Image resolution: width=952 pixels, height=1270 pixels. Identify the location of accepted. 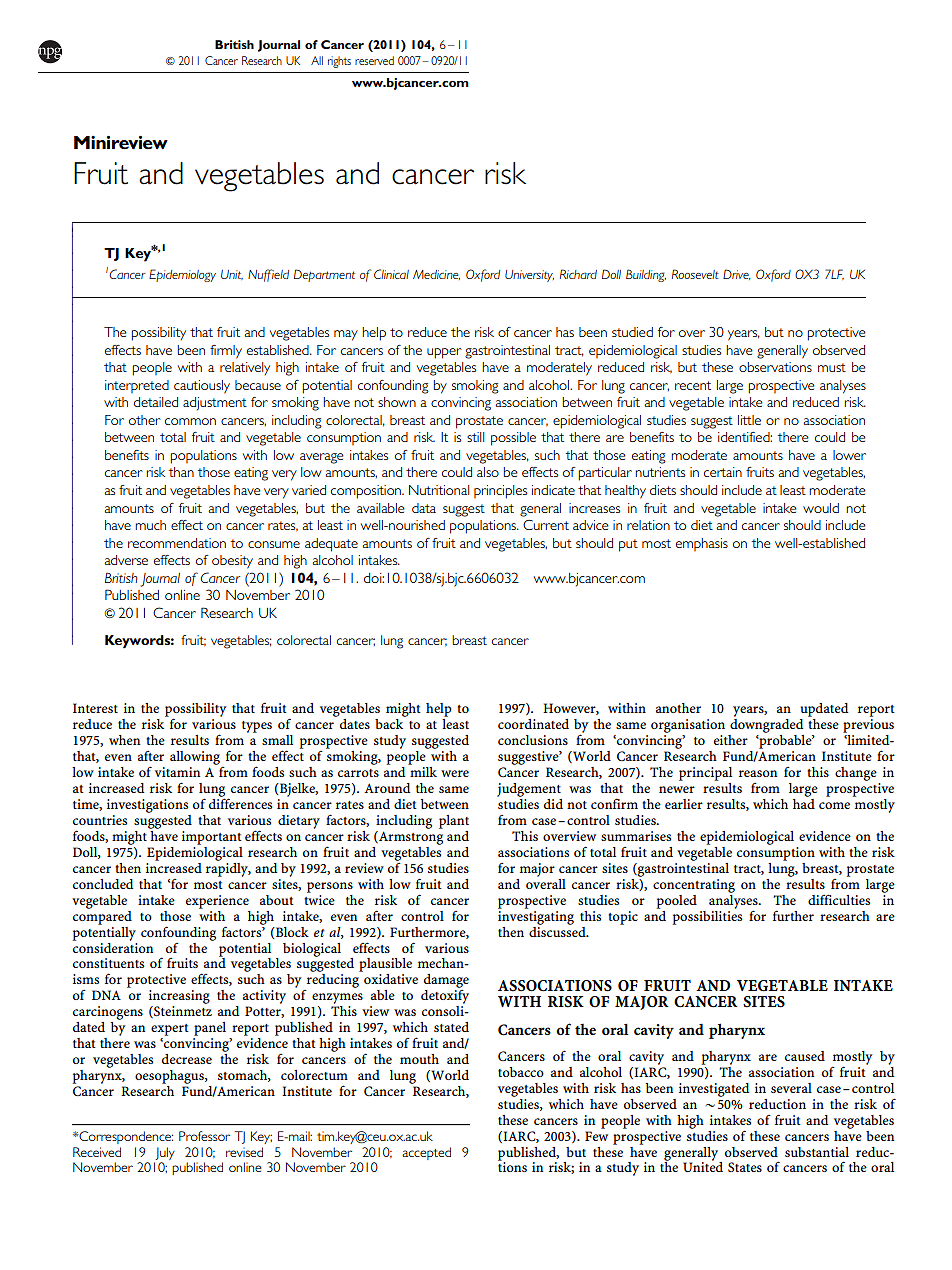
(426, 1153).
